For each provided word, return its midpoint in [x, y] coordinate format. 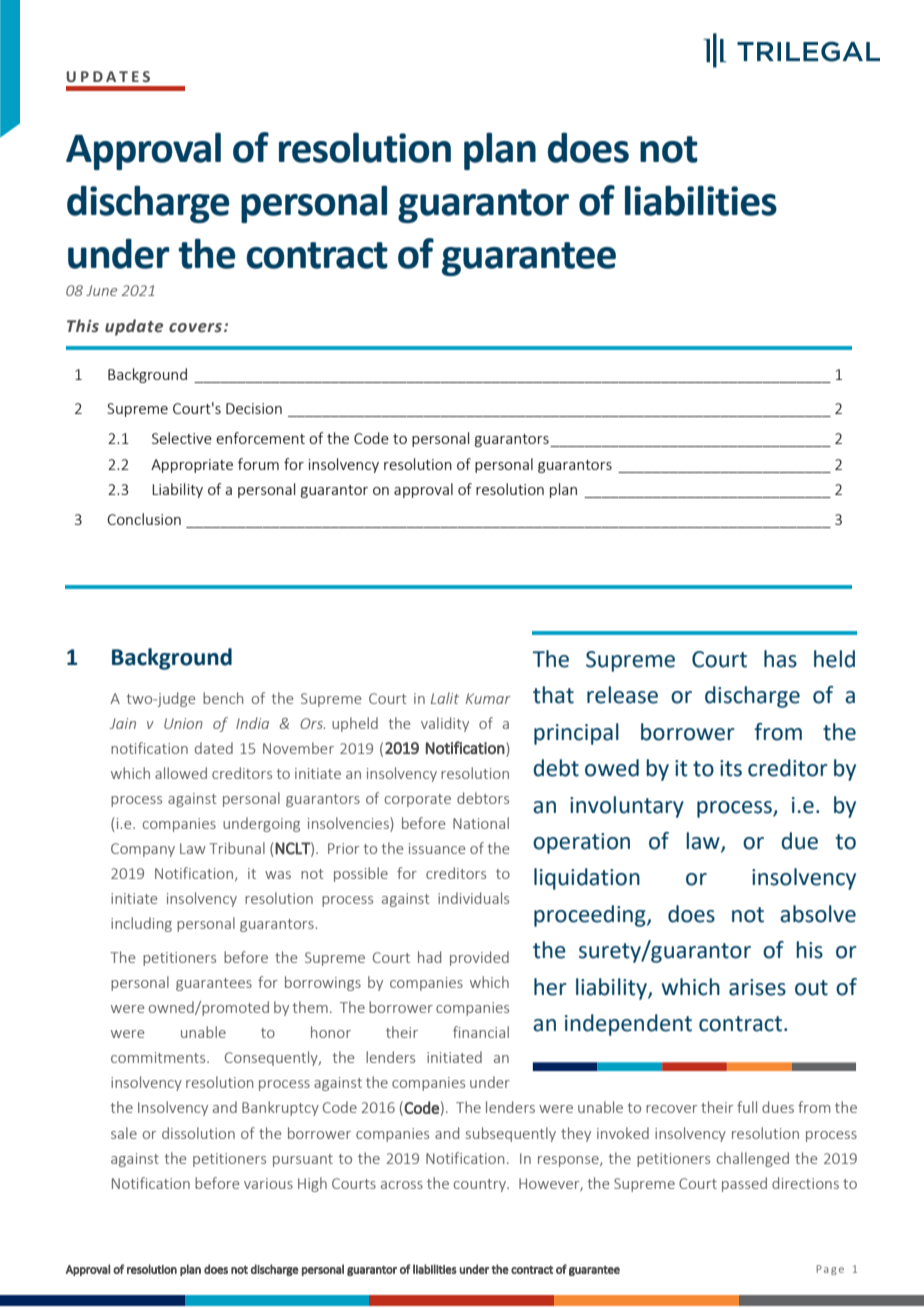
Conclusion [144, 519]
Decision [254, 408]
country [481, 1185]
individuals [473, 898]
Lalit [445, 698]
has [780, 659]
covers [195, 328]
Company [143, 850]
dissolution [198, 1133]
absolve [818, 914]
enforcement [260, 438]
